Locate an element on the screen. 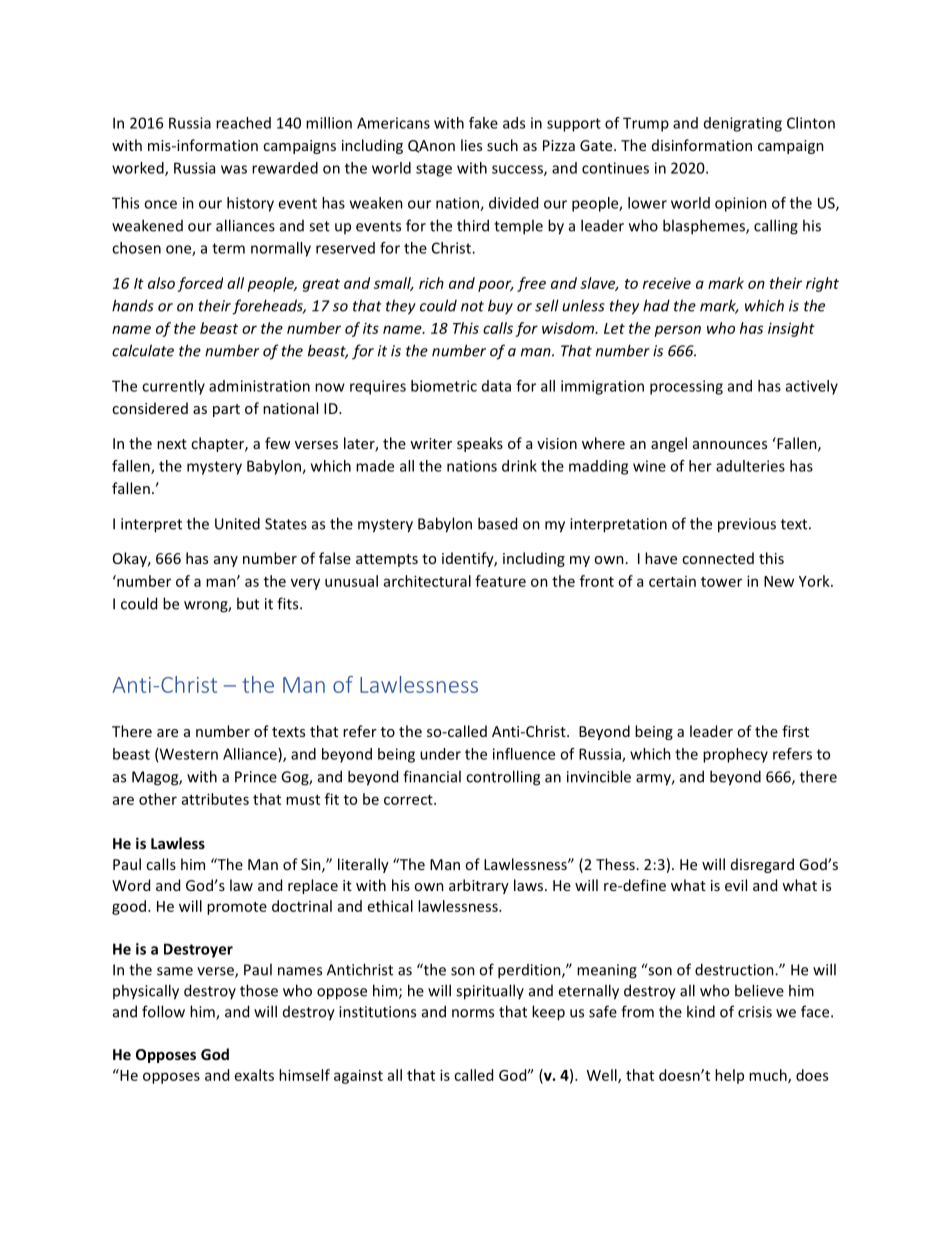 The image size is (952, 1233). norms is located at coordinates (473, 1013).
